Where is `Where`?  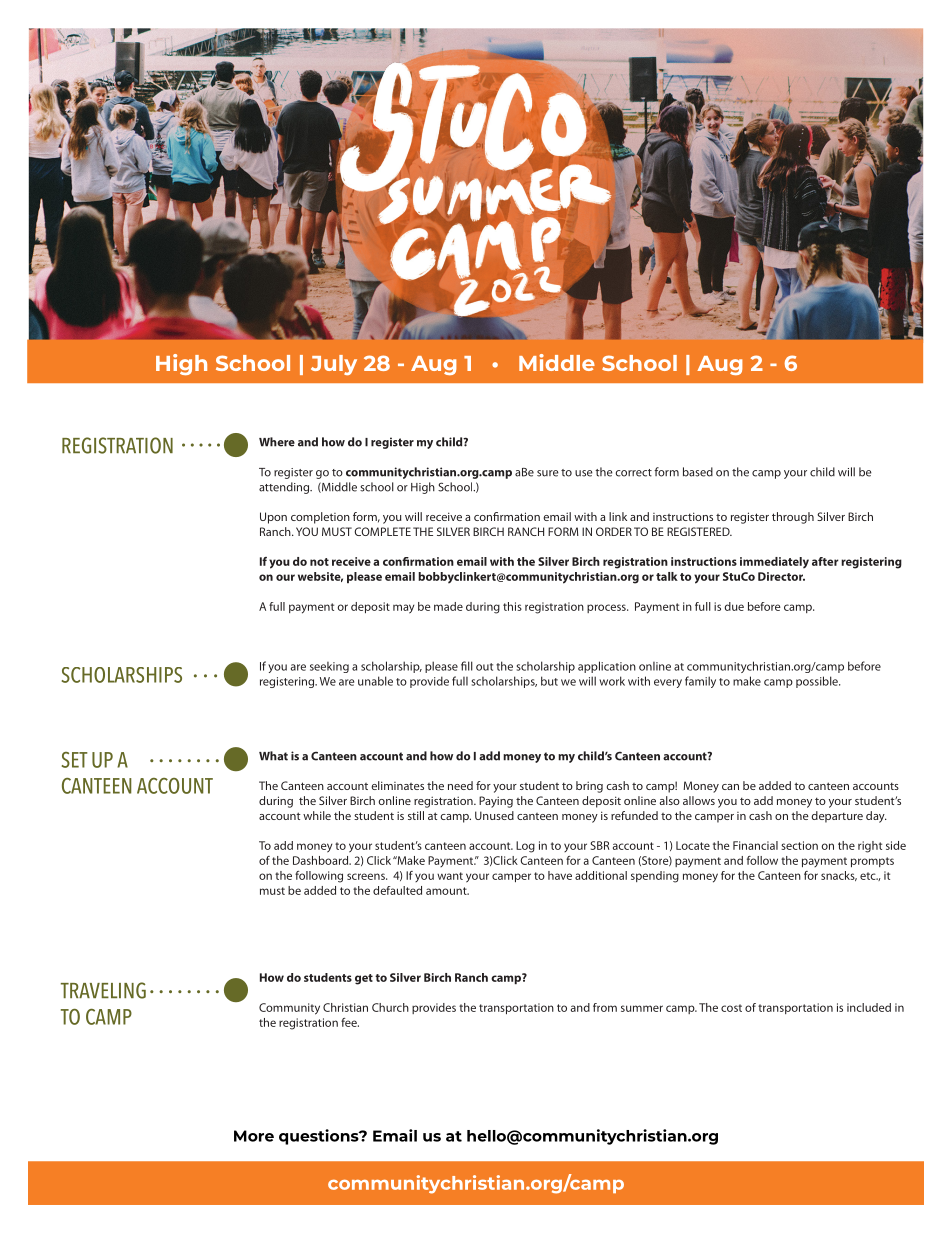
Where is located at coordinates (277, 442).
